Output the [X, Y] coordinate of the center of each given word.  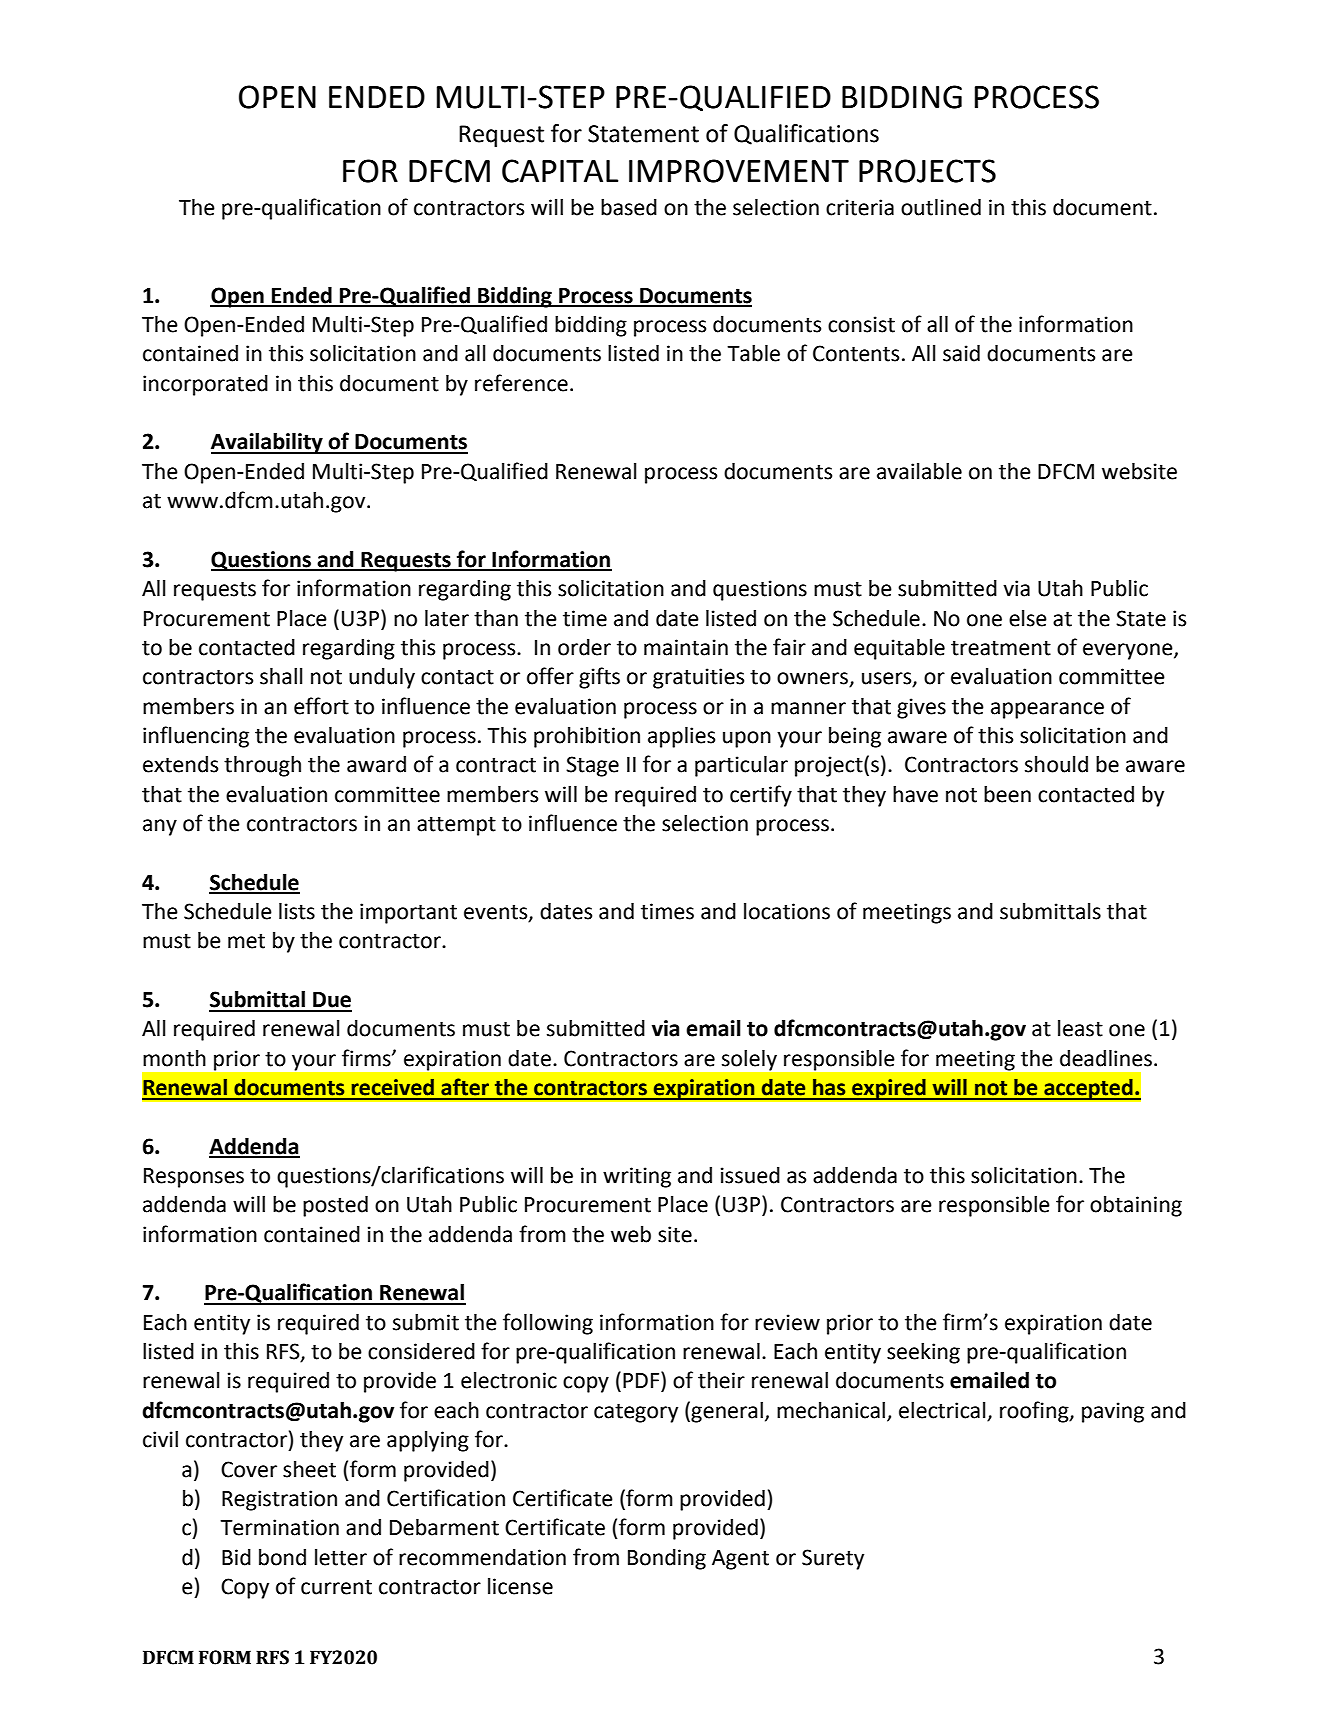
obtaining [1136, 1206]
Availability [268, 443]
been [1007, 794]
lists [297, 911]
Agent [740, 1560]
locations [787, 911]
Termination [279, 1527]
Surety [833, 1559]
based [629, 207]
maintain [686, 647]
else [1028, 618]
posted [335, 1206]
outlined [941, 207]
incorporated [205, 385]
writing [637, 1177]
